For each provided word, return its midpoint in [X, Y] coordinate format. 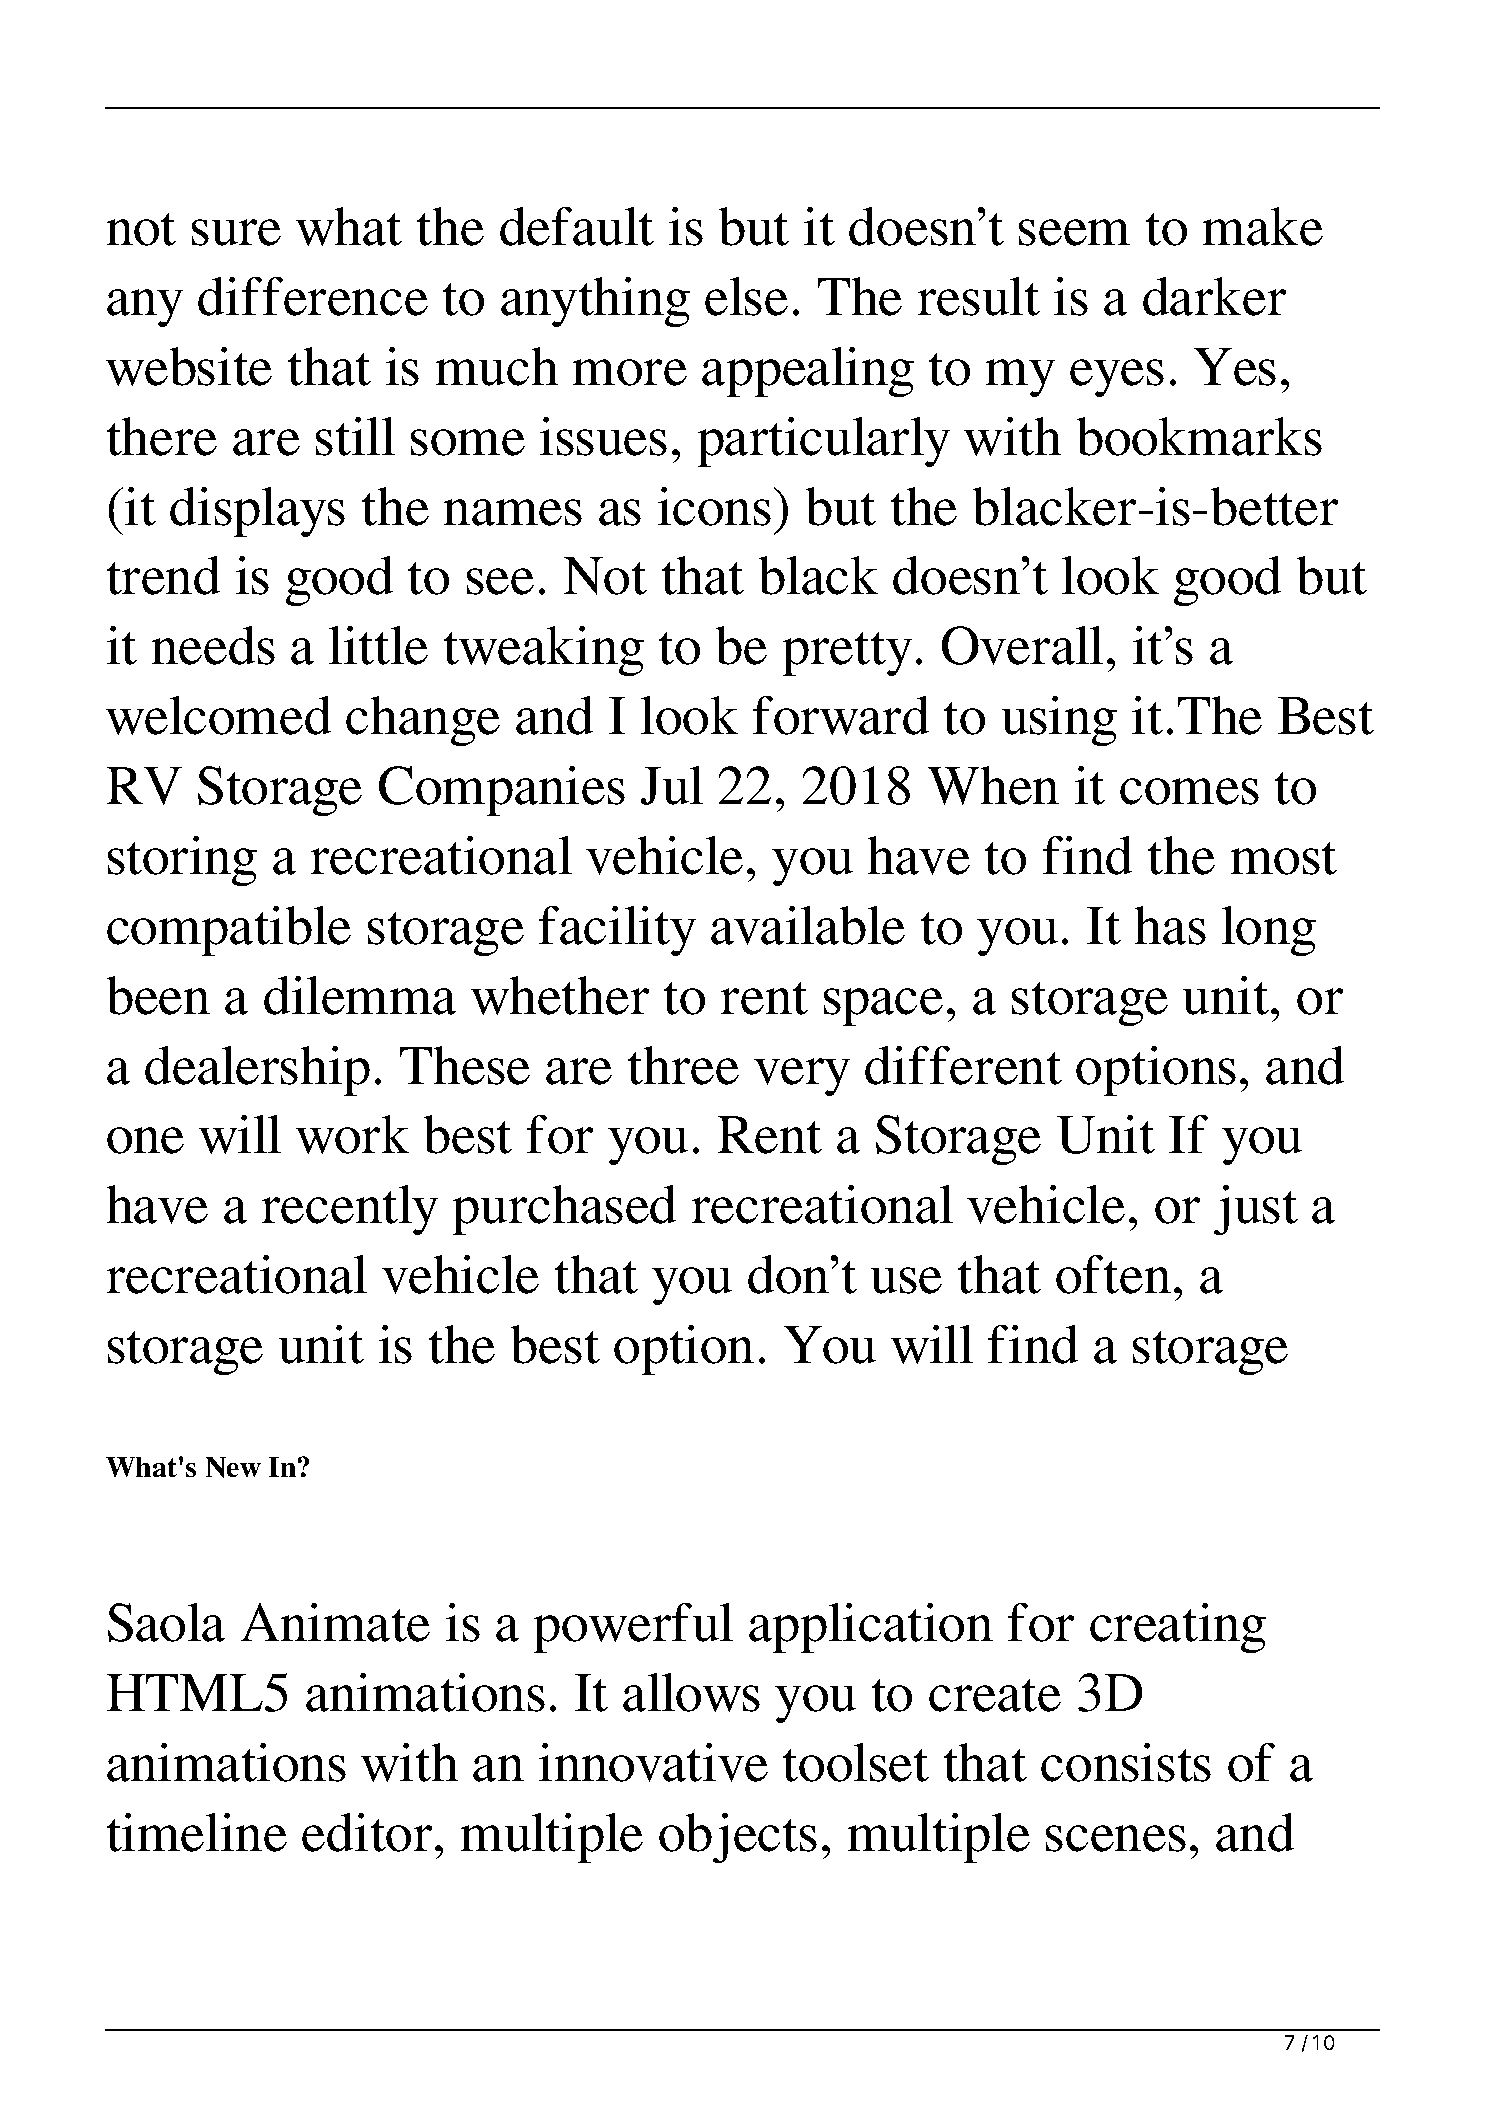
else [746, 296]
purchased [564, 1210]
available [808, 925]
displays [257, 512]
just [1256, 1210]
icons [714, 506]
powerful [633, 1628]
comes [1189, 791]
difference [313, 296]
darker [1214, 296]
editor [367, 1832]
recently [350, 1210]
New [233, 1467]
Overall [1022, 645]
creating [1178, 1628]
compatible [229, 931]
